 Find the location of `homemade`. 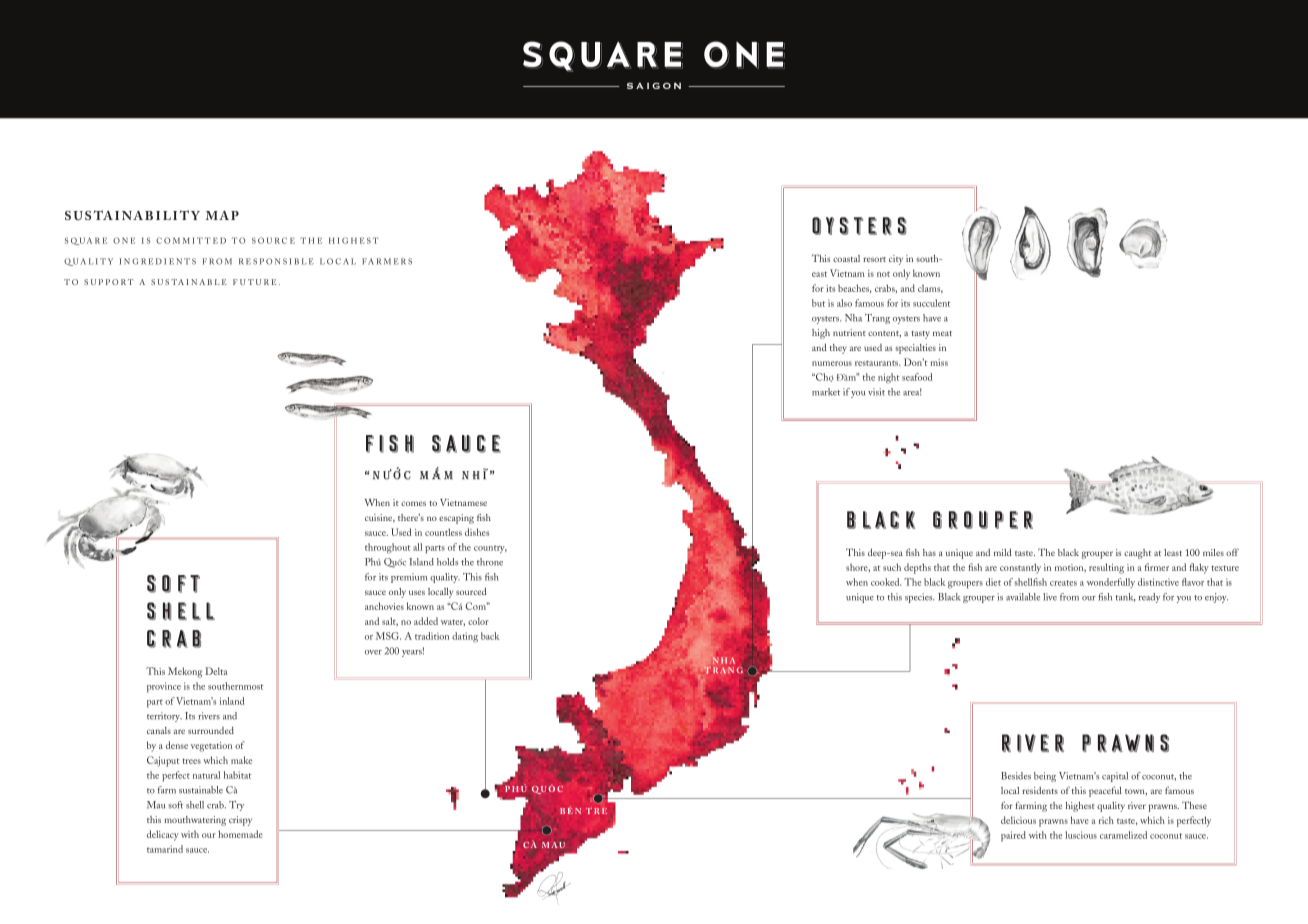

homemade is located at coordinates (240, 834).
